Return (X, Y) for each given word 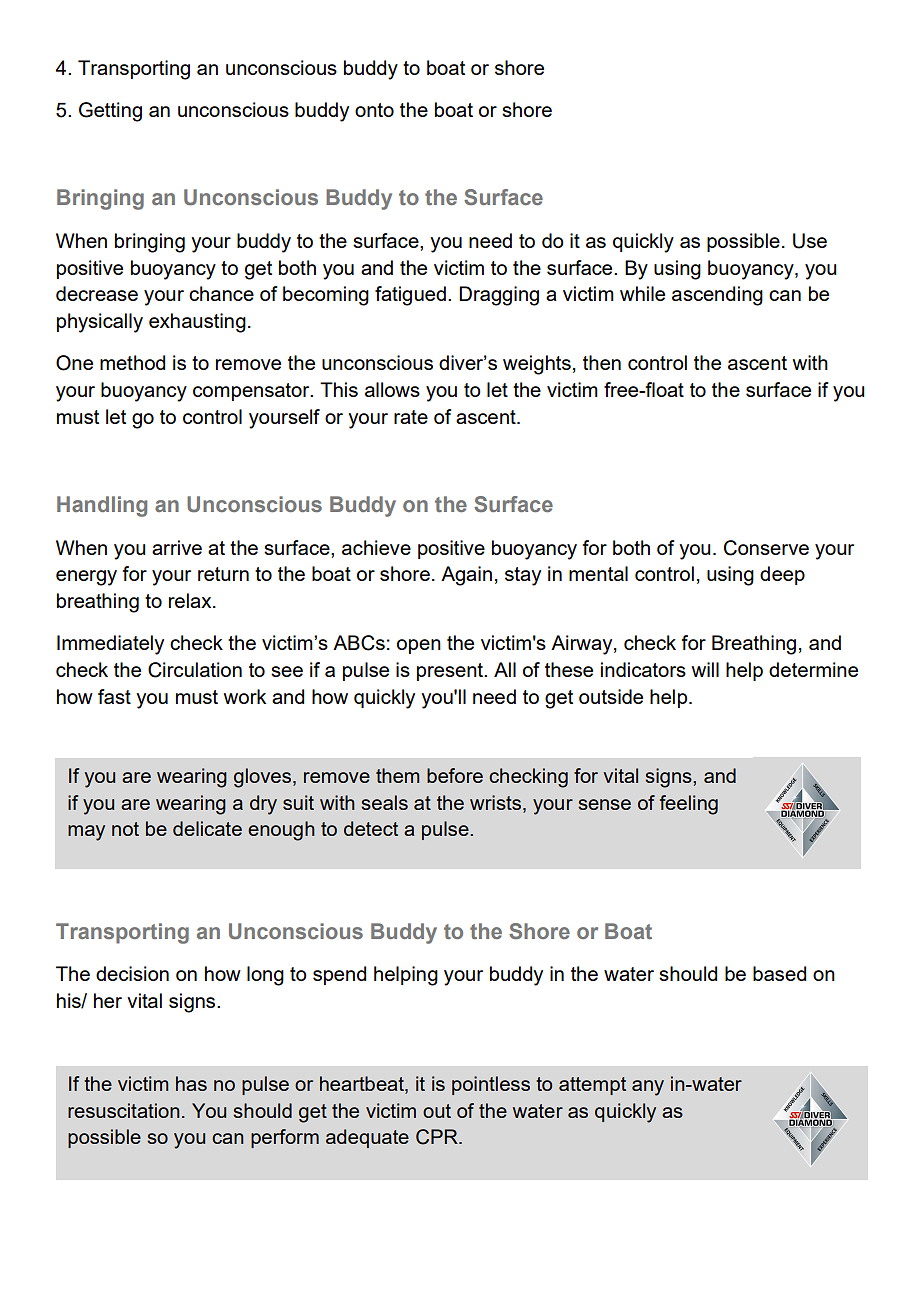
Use (810, 241)
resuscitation (124, 1110)
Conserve (766, 548)
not (125, 829)
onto (374, 110)
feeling (689, 805)
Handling (102, 506)
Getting (110, 112)
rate (411, 417)
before (455, 775)
